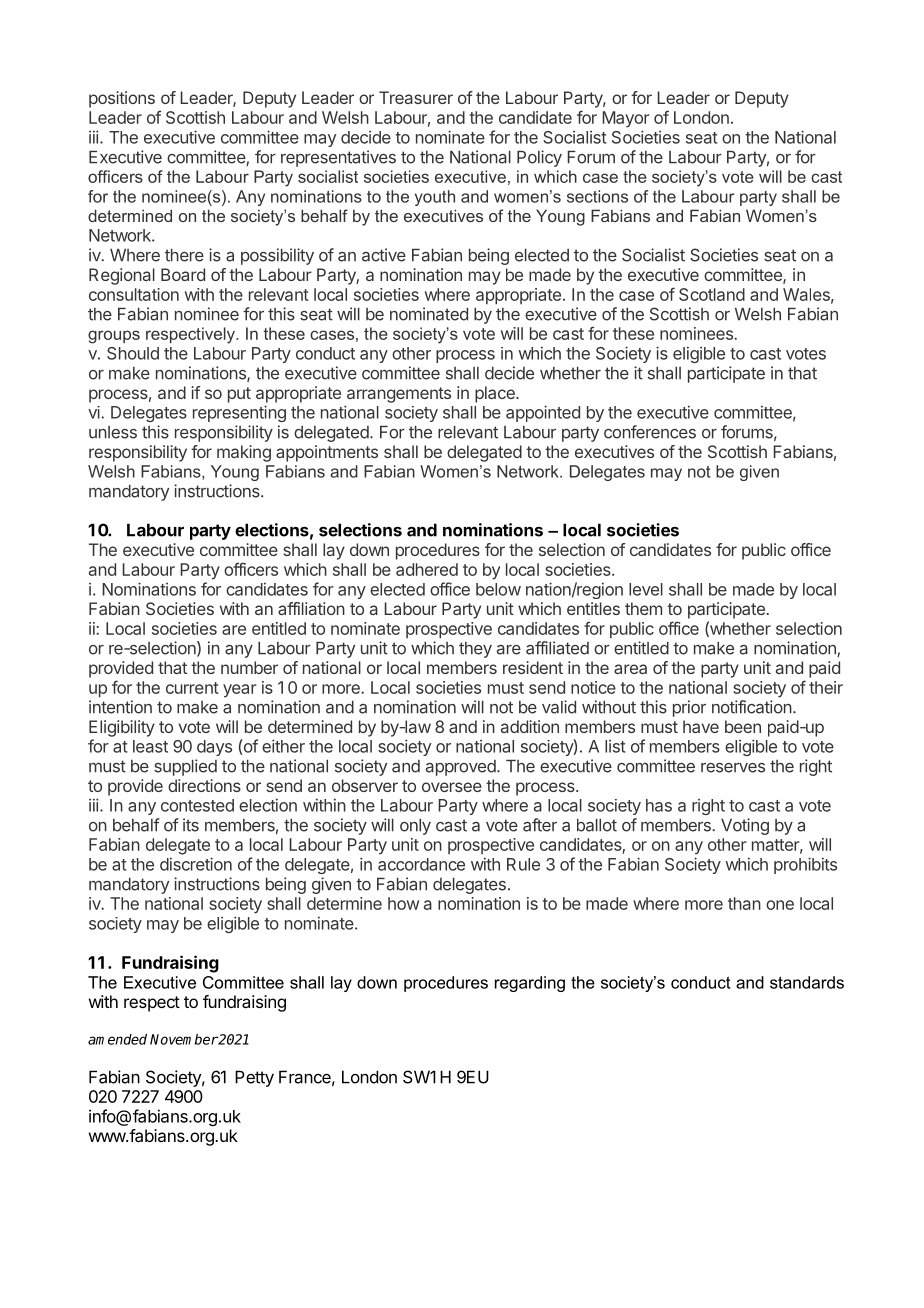 The width and height of the screenshot is (924, 1308). I want to click on below, so click(498, 589).
